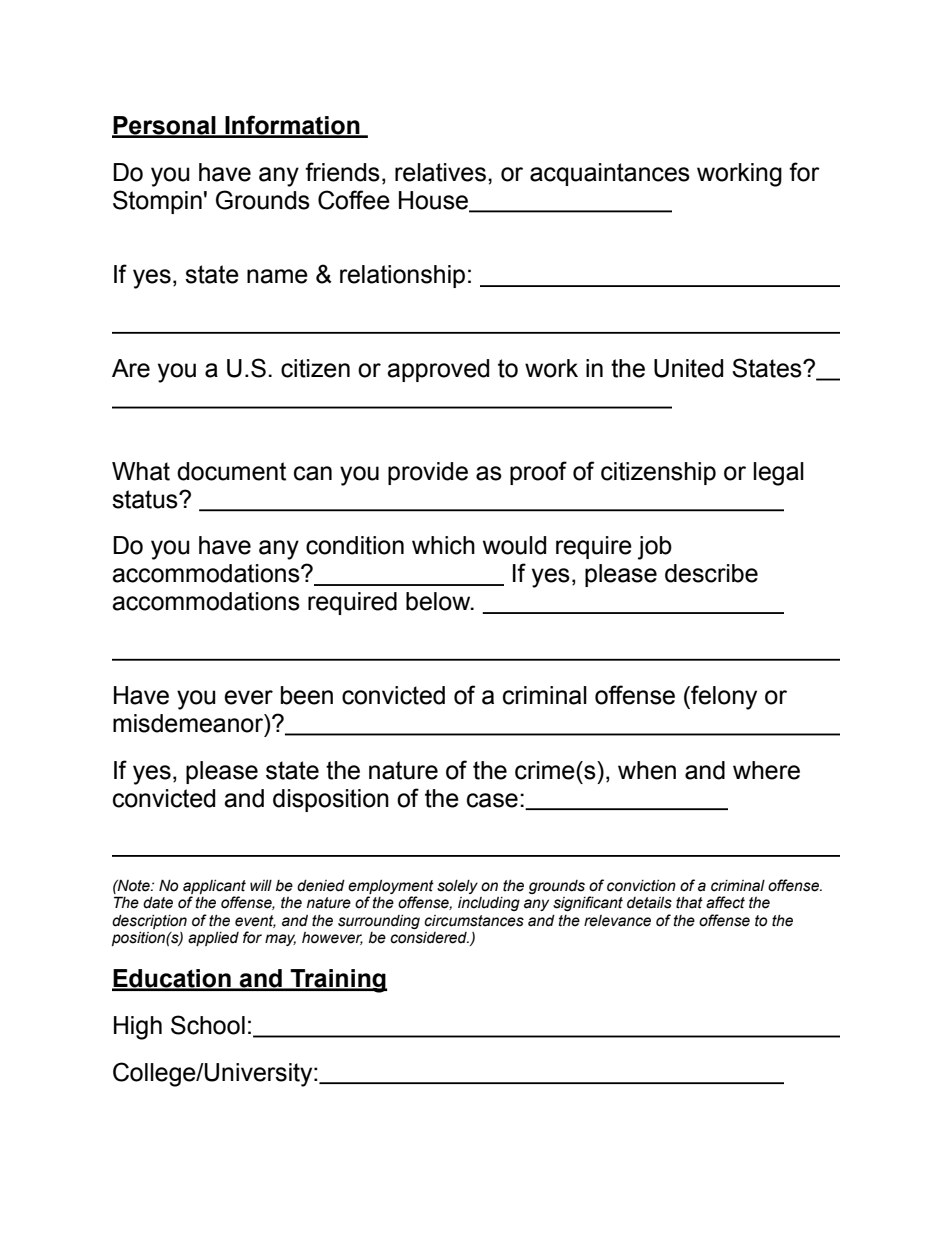  I want to click on provide, so click(428, 473).
